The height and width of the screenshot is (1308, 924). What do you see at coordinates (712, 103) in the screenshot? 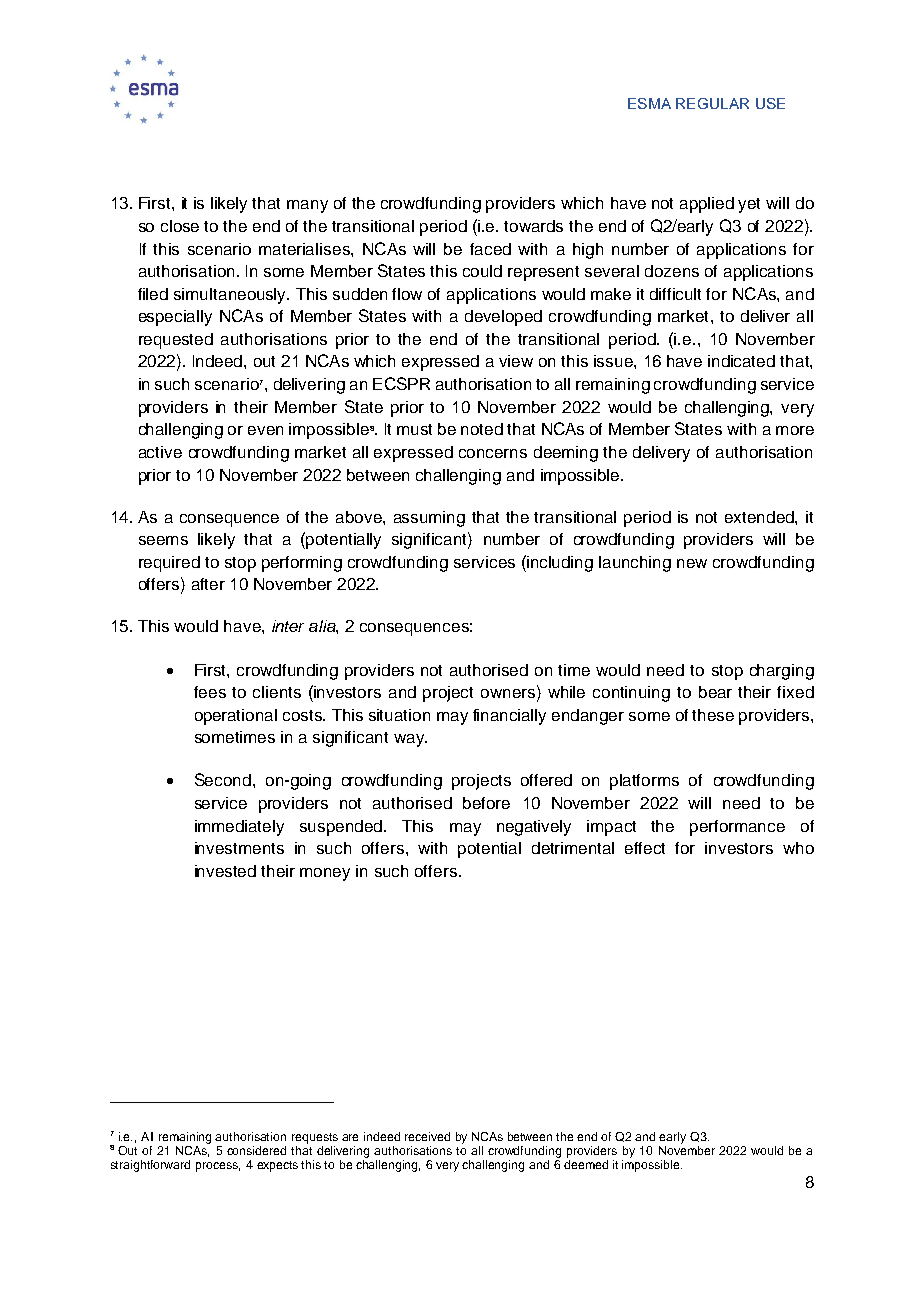
I see `REGULAR` at bounding box center [712, 103].
